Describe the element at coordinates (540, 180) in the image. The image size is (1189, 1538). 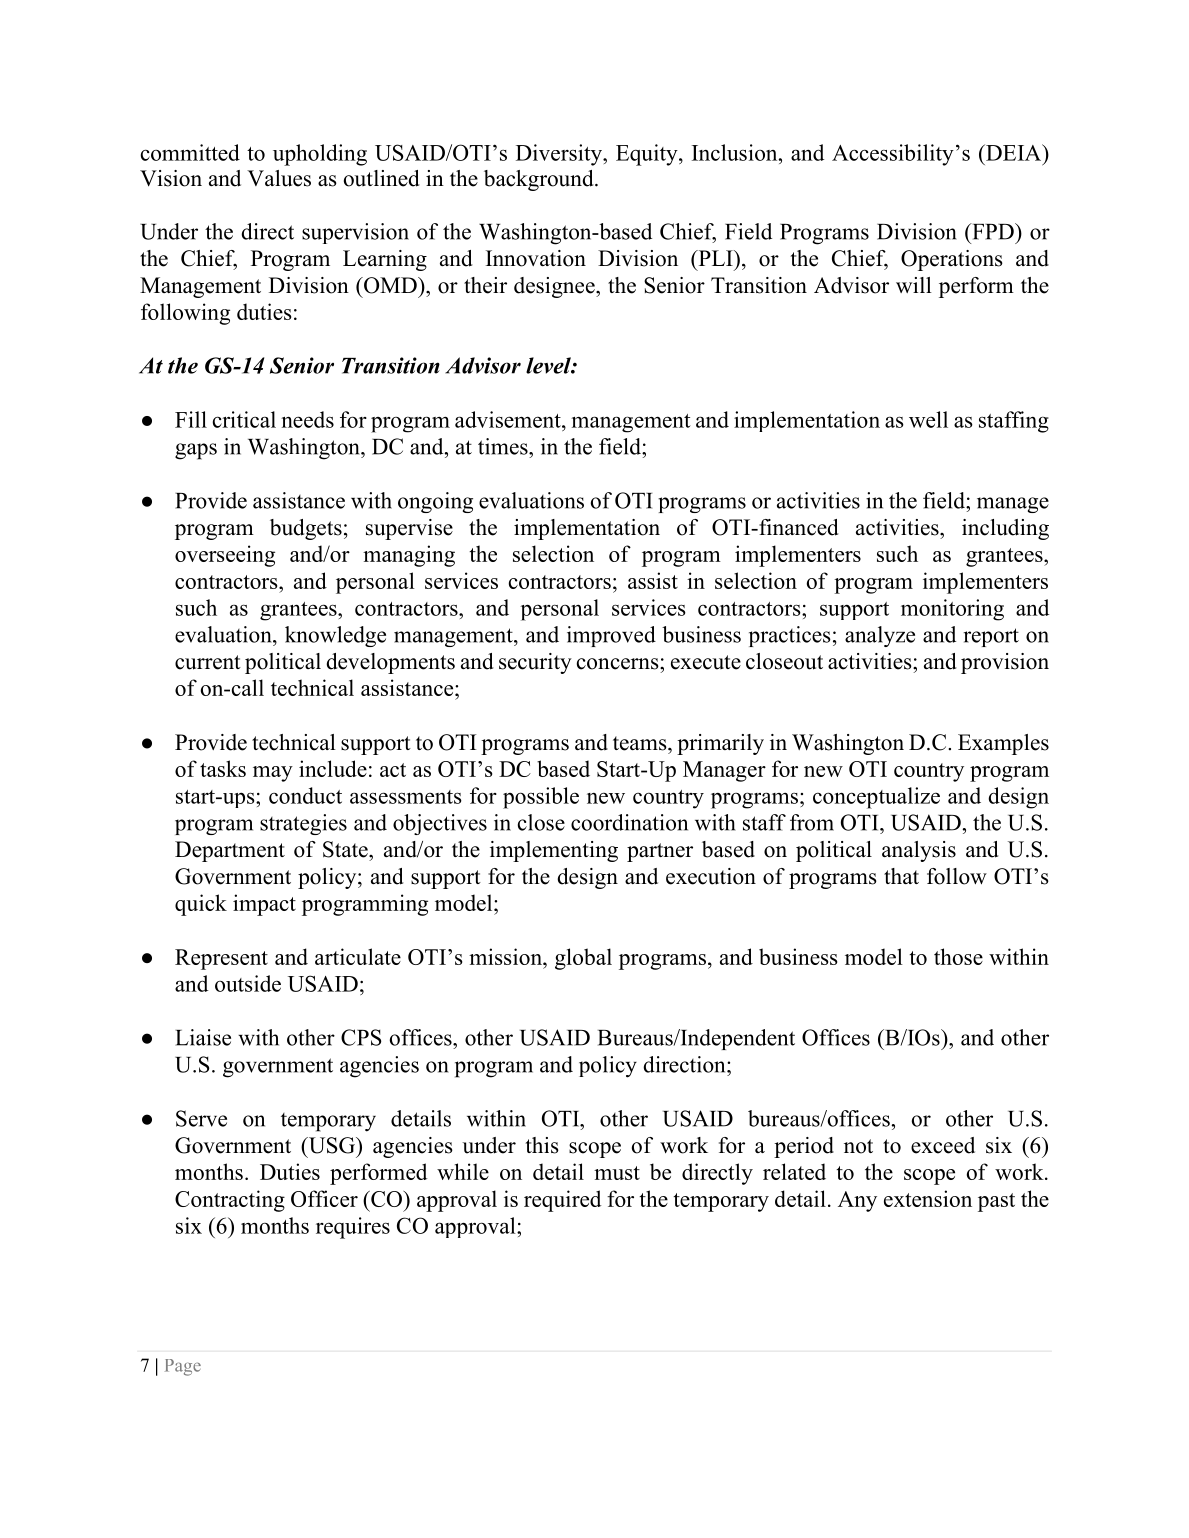
I see `background` at that location.
